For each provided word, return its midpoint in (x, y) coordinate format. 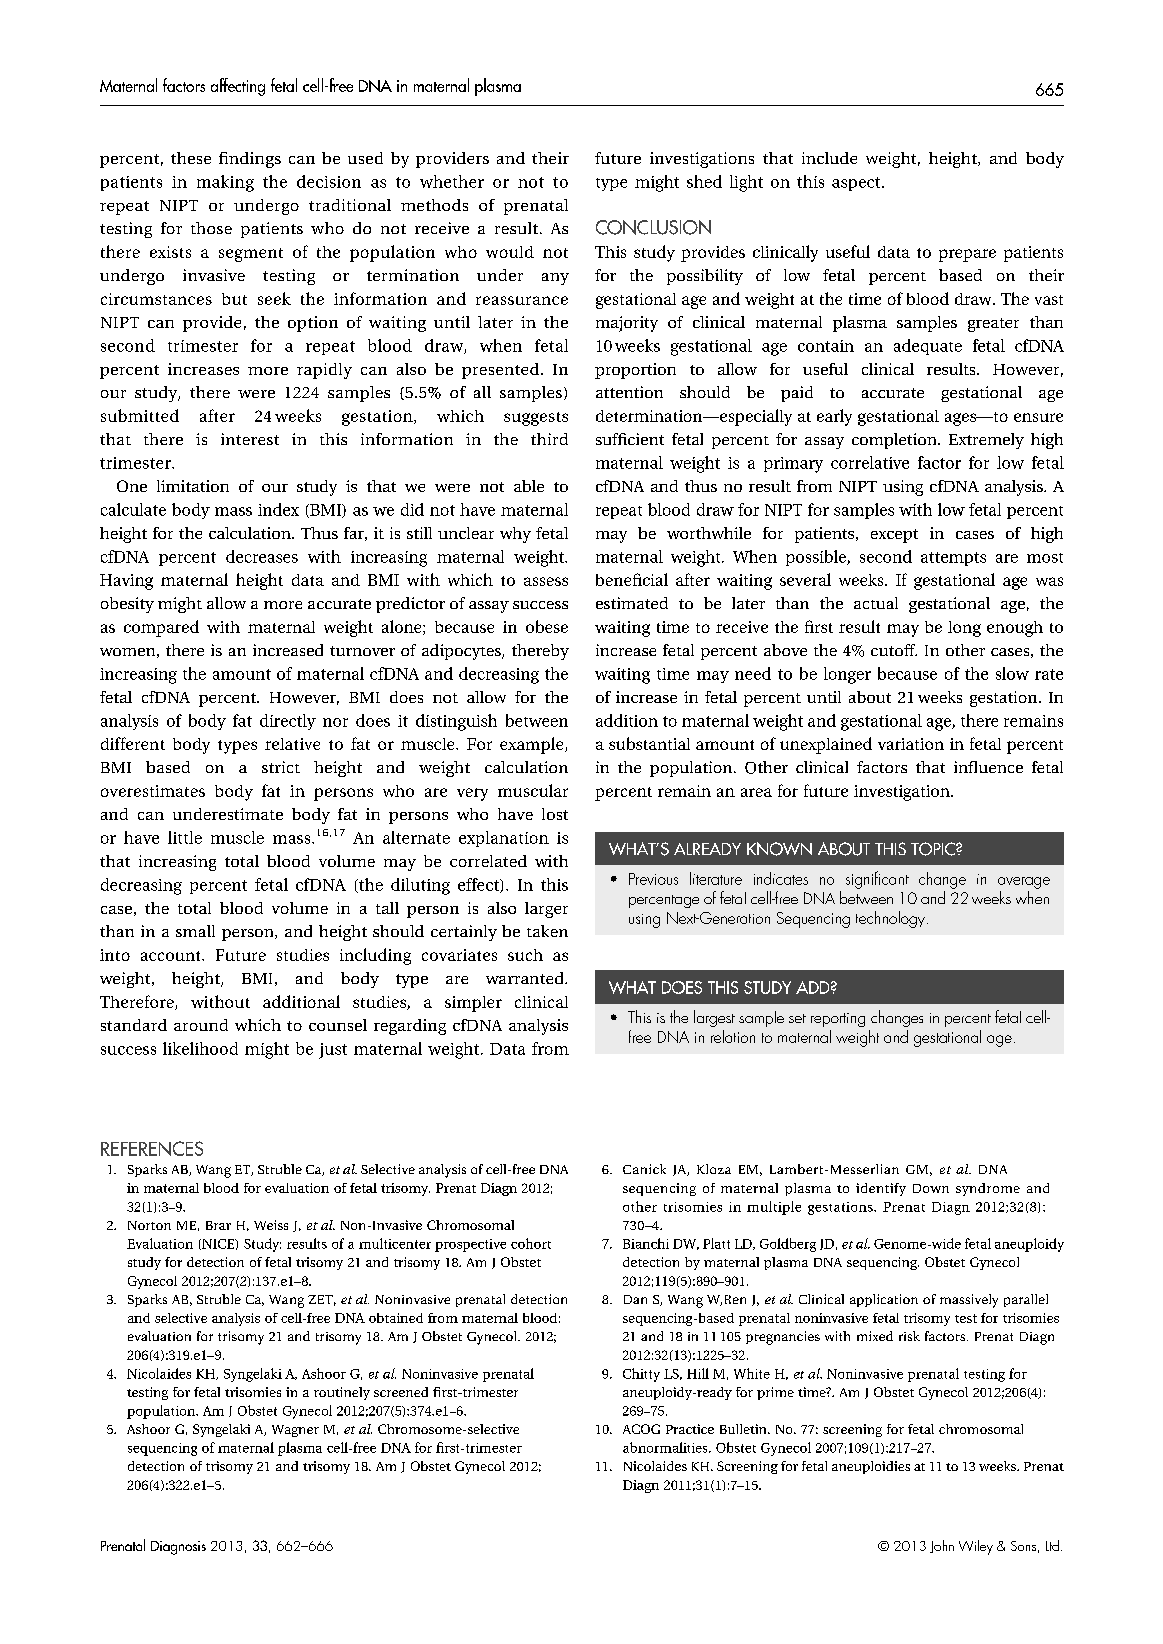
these (191, 158)
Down (931, 1188)
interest (250, 439)
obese (547, 626)
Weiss (271, 1225)
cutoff (894, 650)
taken (547, 931)
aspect (857, 184)
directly (288, 722)
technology (890, 919)
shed (704, 181)
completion (895, 441)
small (195, 931)
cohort (531, 1243)
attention (629, 392)
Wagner (295, 1431)
